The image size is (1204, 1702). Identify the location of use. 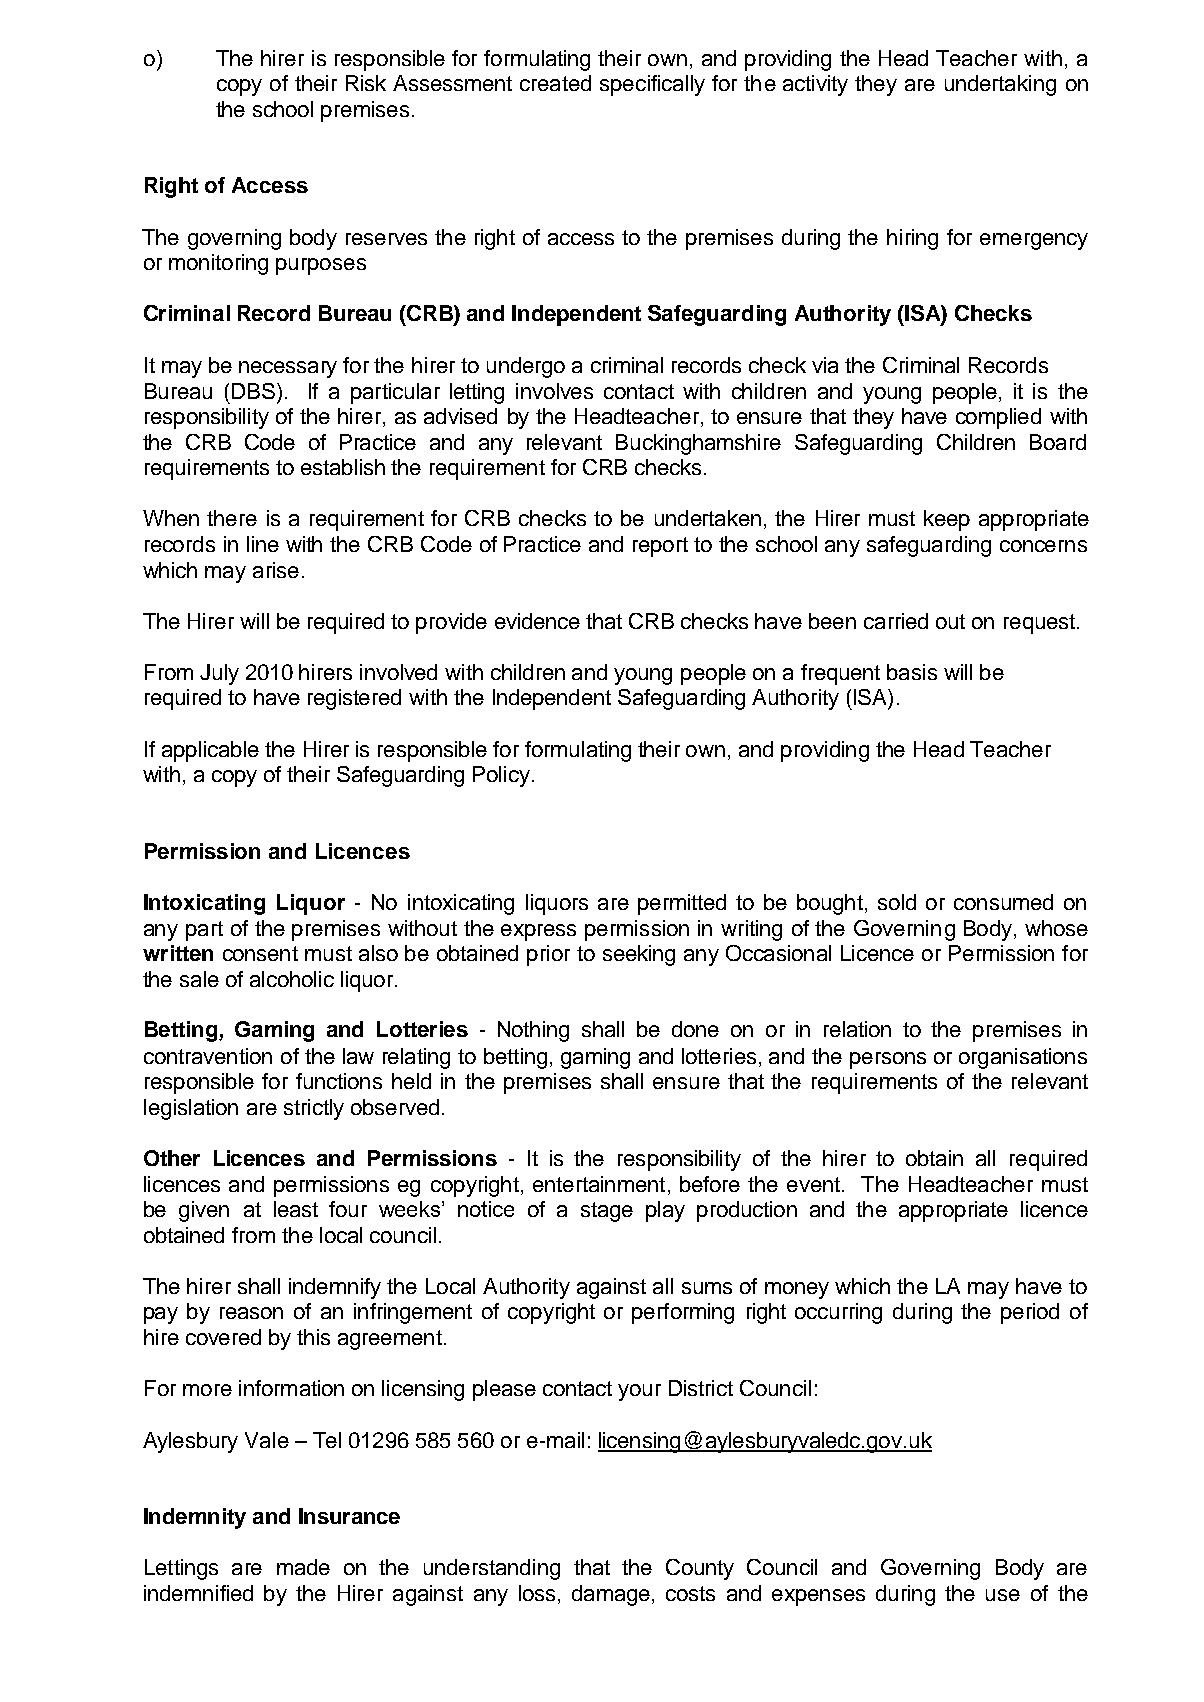
(1003, 1595).
